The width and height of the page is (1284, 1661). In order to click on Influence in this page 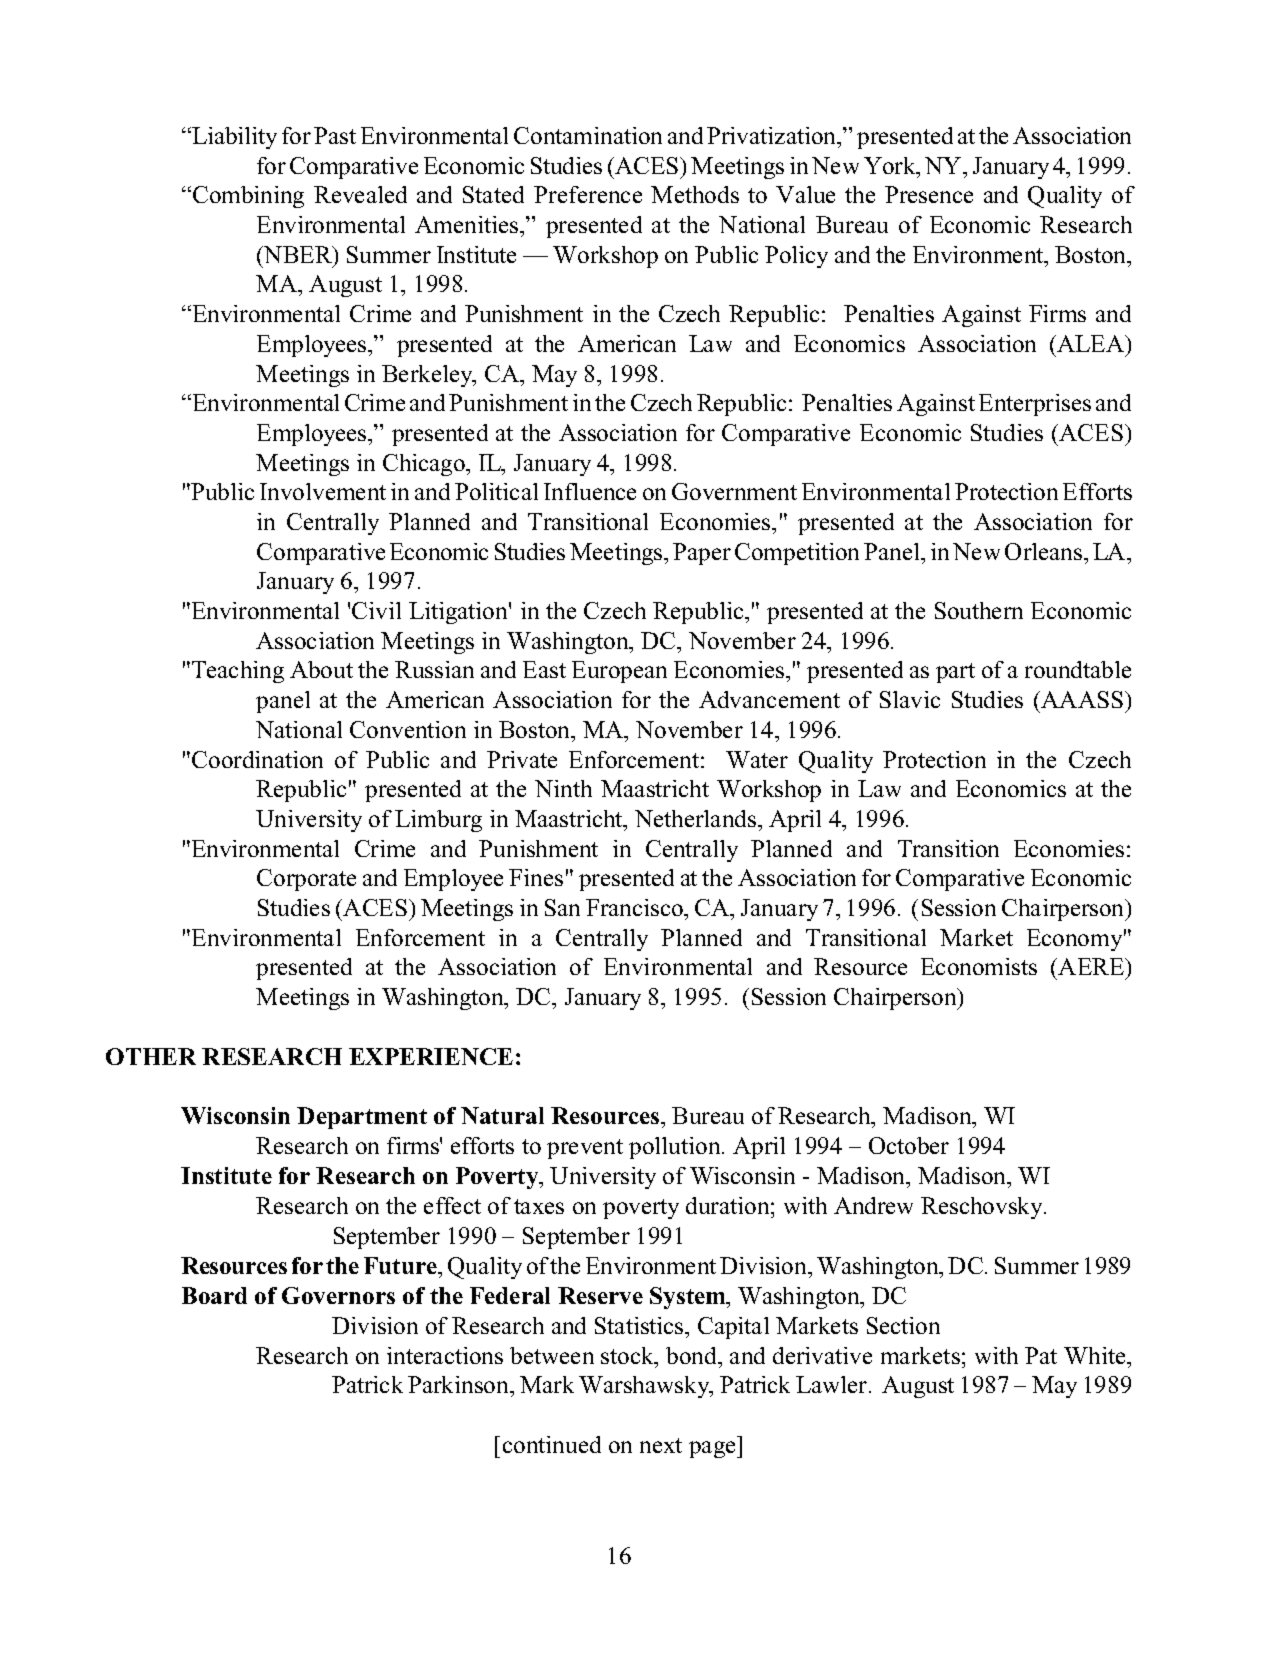, I will do `click(590, 491)`.
